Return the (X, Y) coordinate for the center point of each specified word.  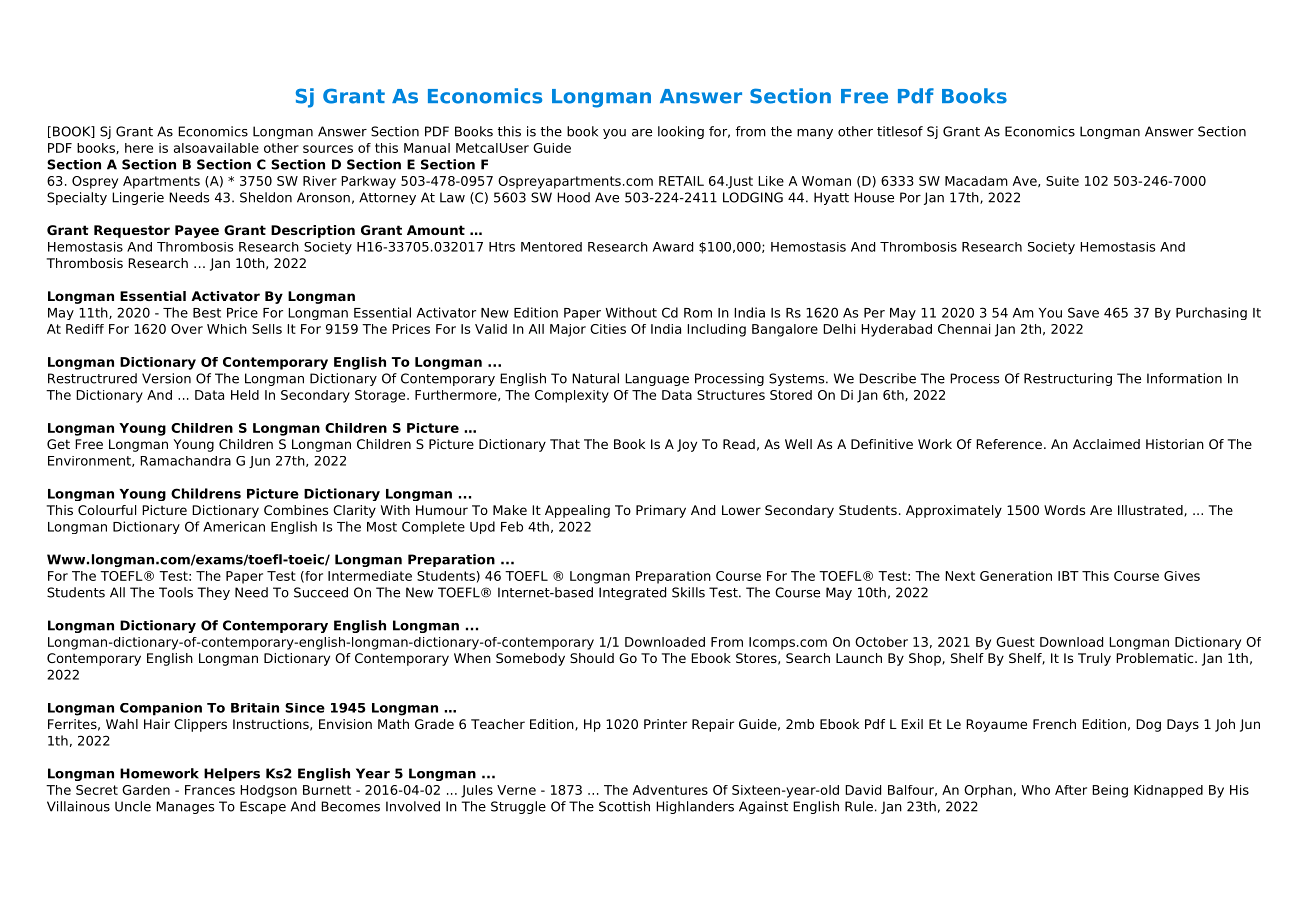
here (139, 148)
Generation (1016, 576)
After (1071, 790)
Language (657, 379)
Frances (210, 790)
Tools (176, 592)
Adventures (670, 790)
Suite (1062, 181)
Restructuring (1068, 379)
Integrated (632, 593)
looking (681, 132)
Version (166, 378)
